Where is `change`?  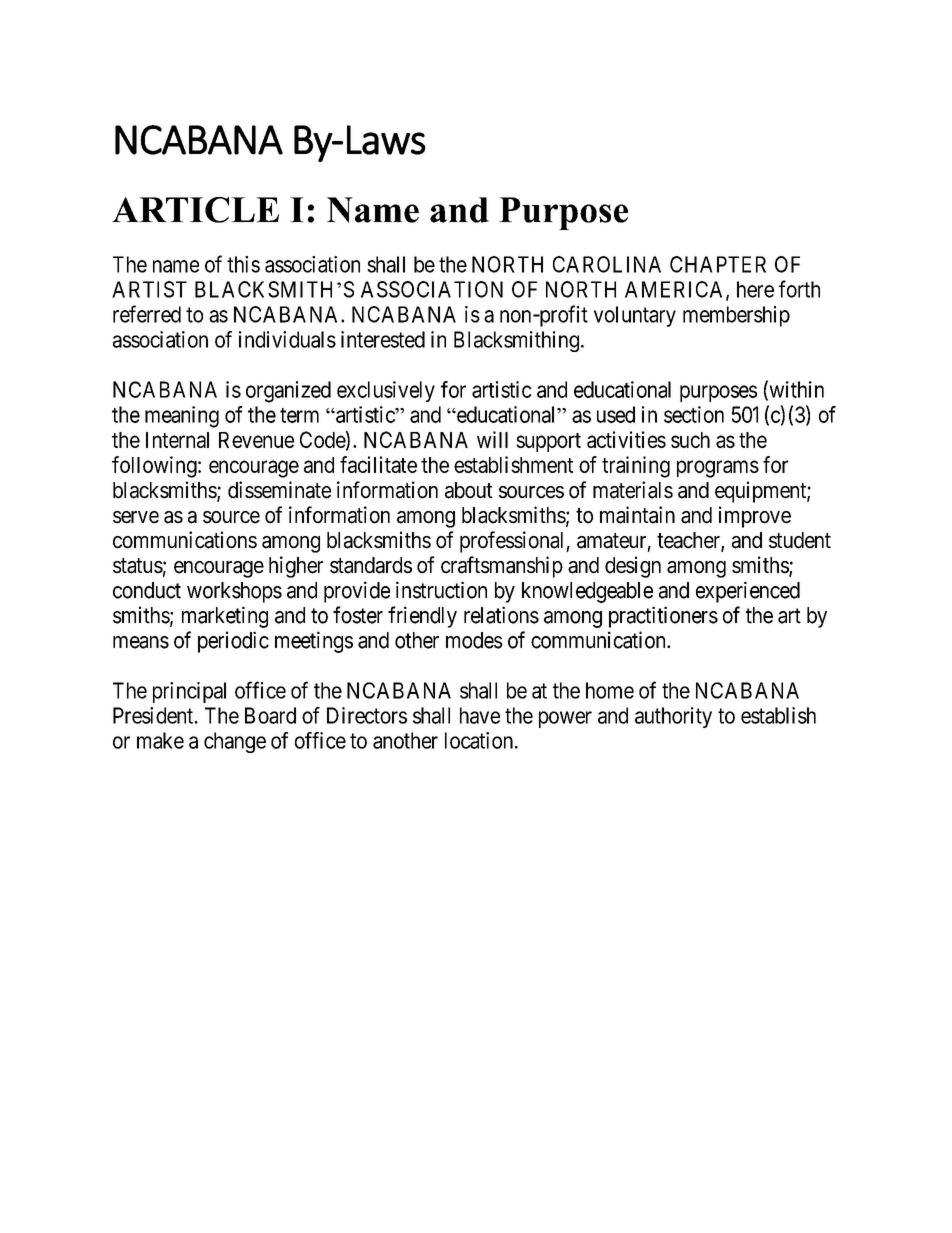
change is located at coordinates (235, 742).
